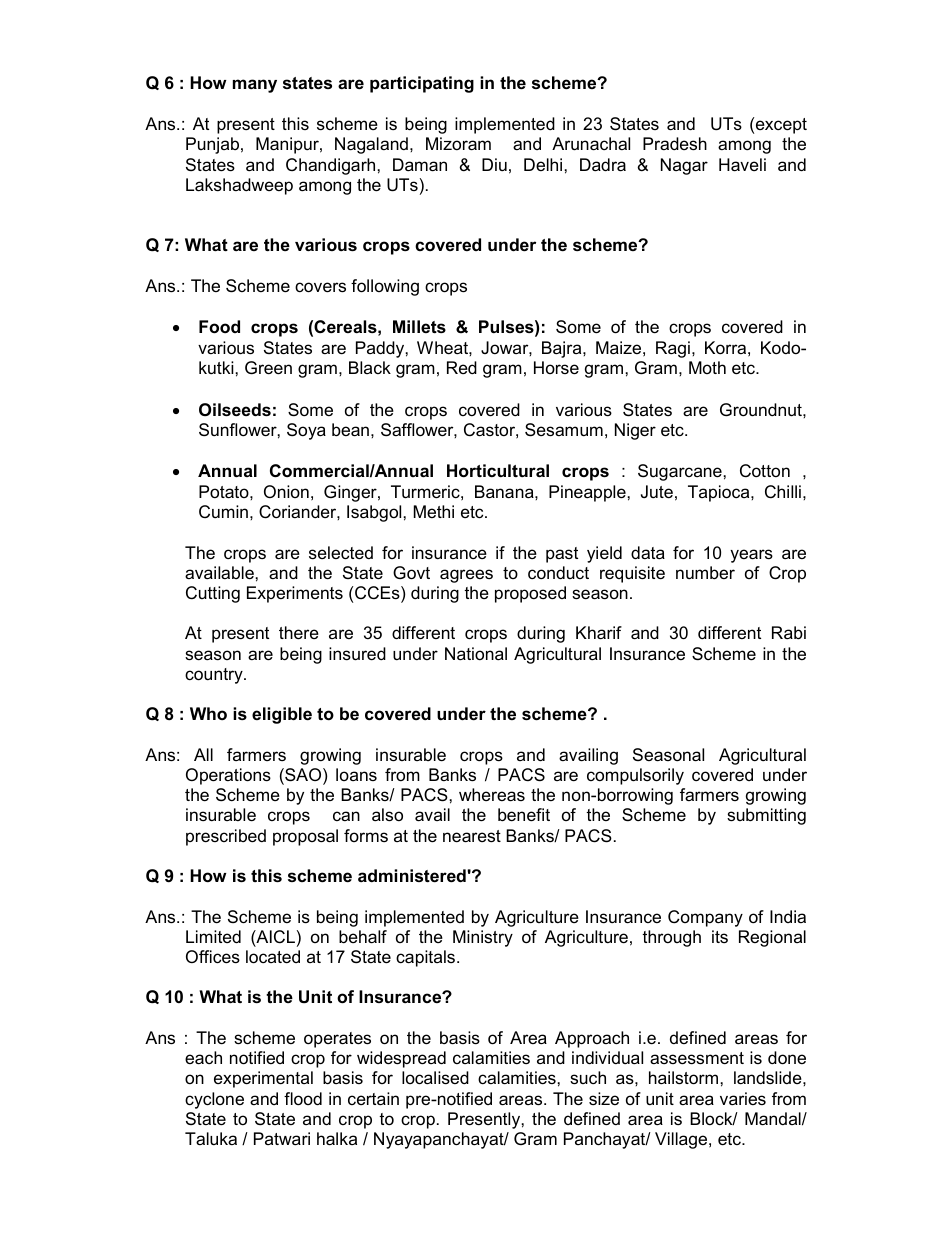 This document has width=952, height=1233. Describe the element at coordinates (458, 144) in the document. I see `Mizoram` at that location.
